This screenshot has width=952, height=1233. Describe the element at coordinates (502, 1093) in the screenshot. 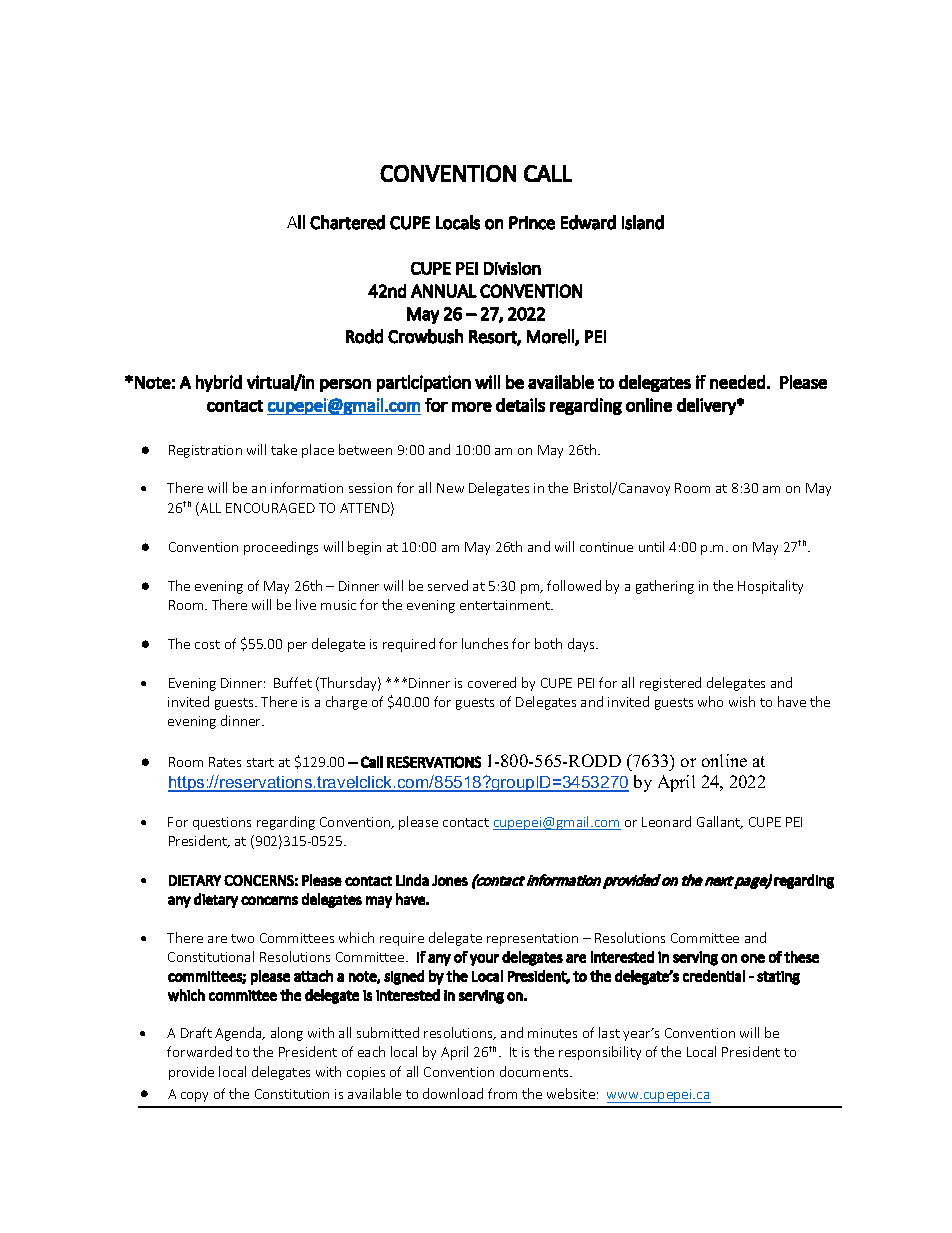

I see `from` at that location.
